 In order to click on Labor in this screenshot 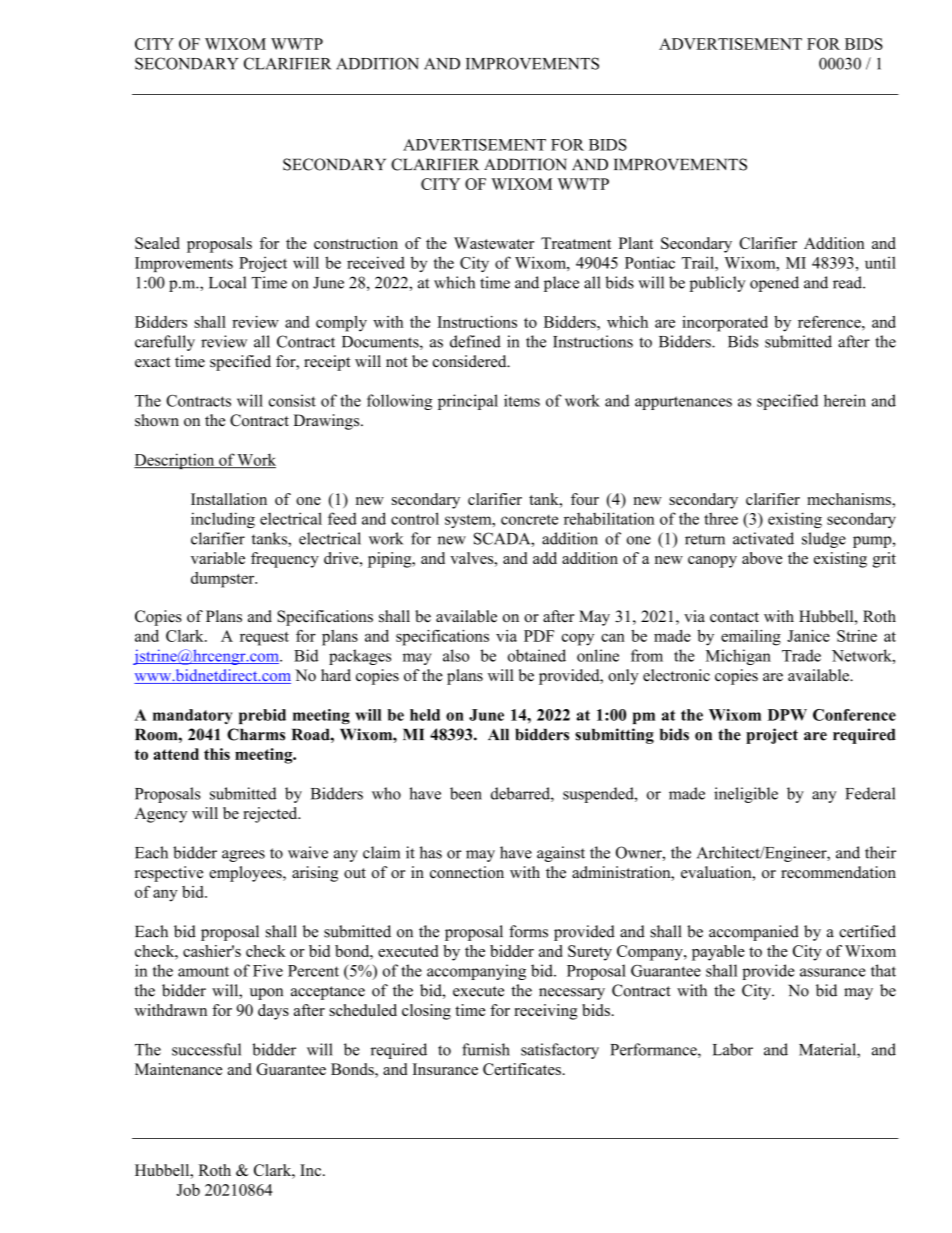, I will do `click(733, 1049)`.
